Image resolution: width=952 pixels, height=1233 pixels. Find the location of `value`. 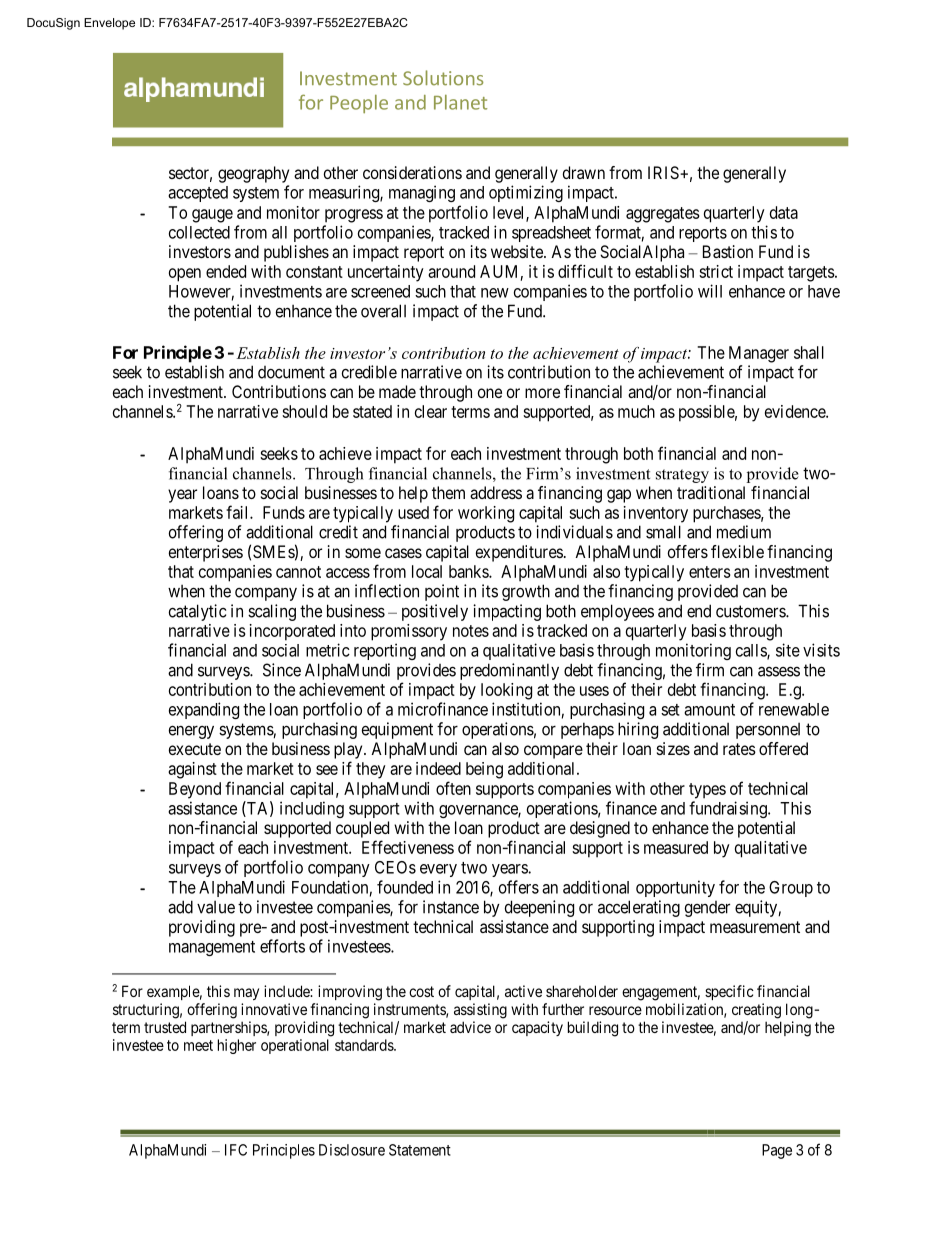

value is located at coordinates (216, 907).
